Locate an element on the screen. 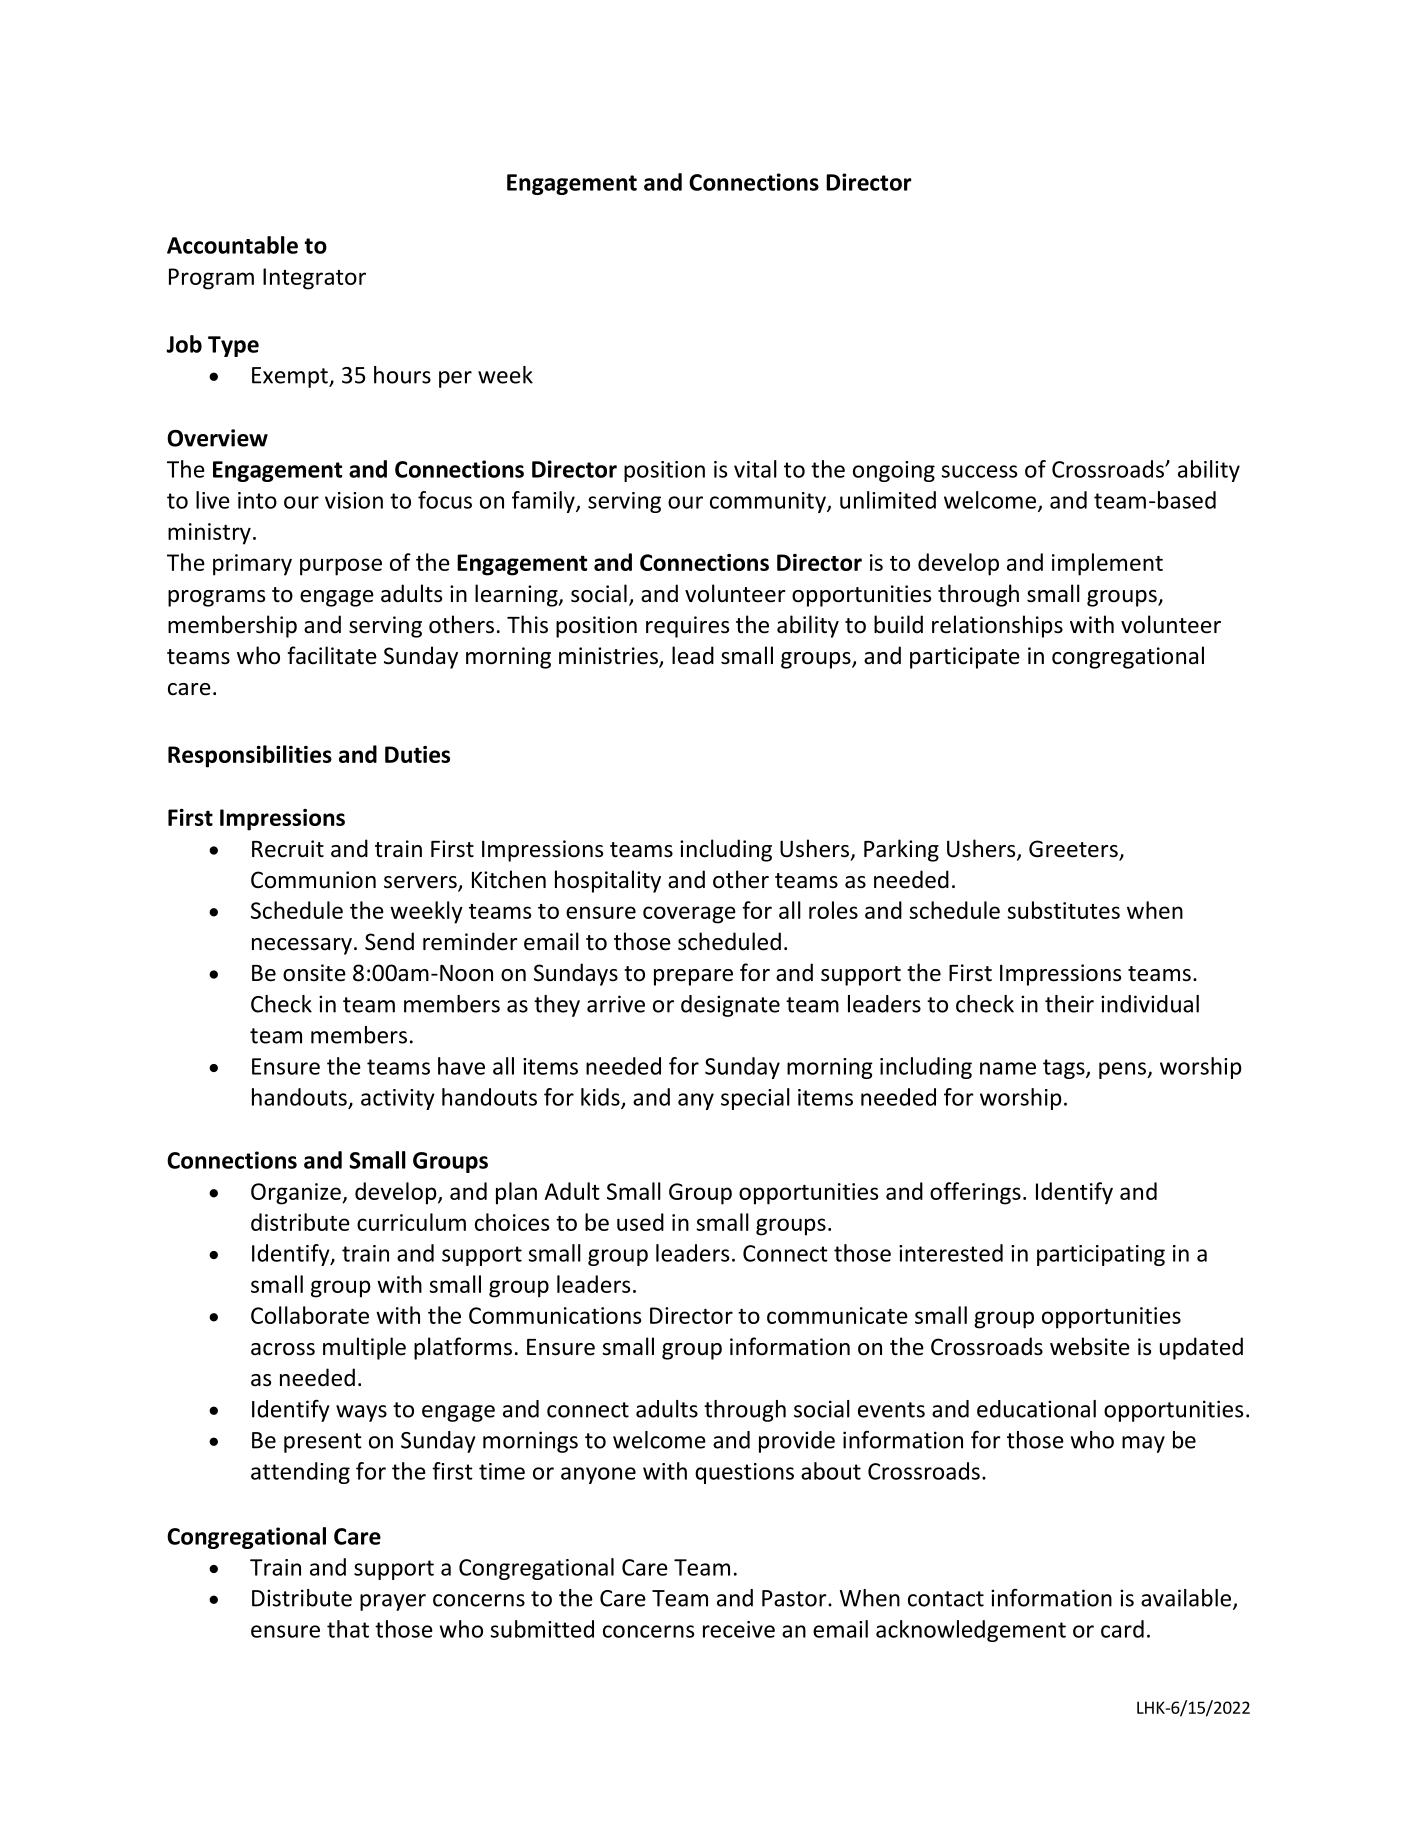  participating is located at coordinates (1101, 1255).
